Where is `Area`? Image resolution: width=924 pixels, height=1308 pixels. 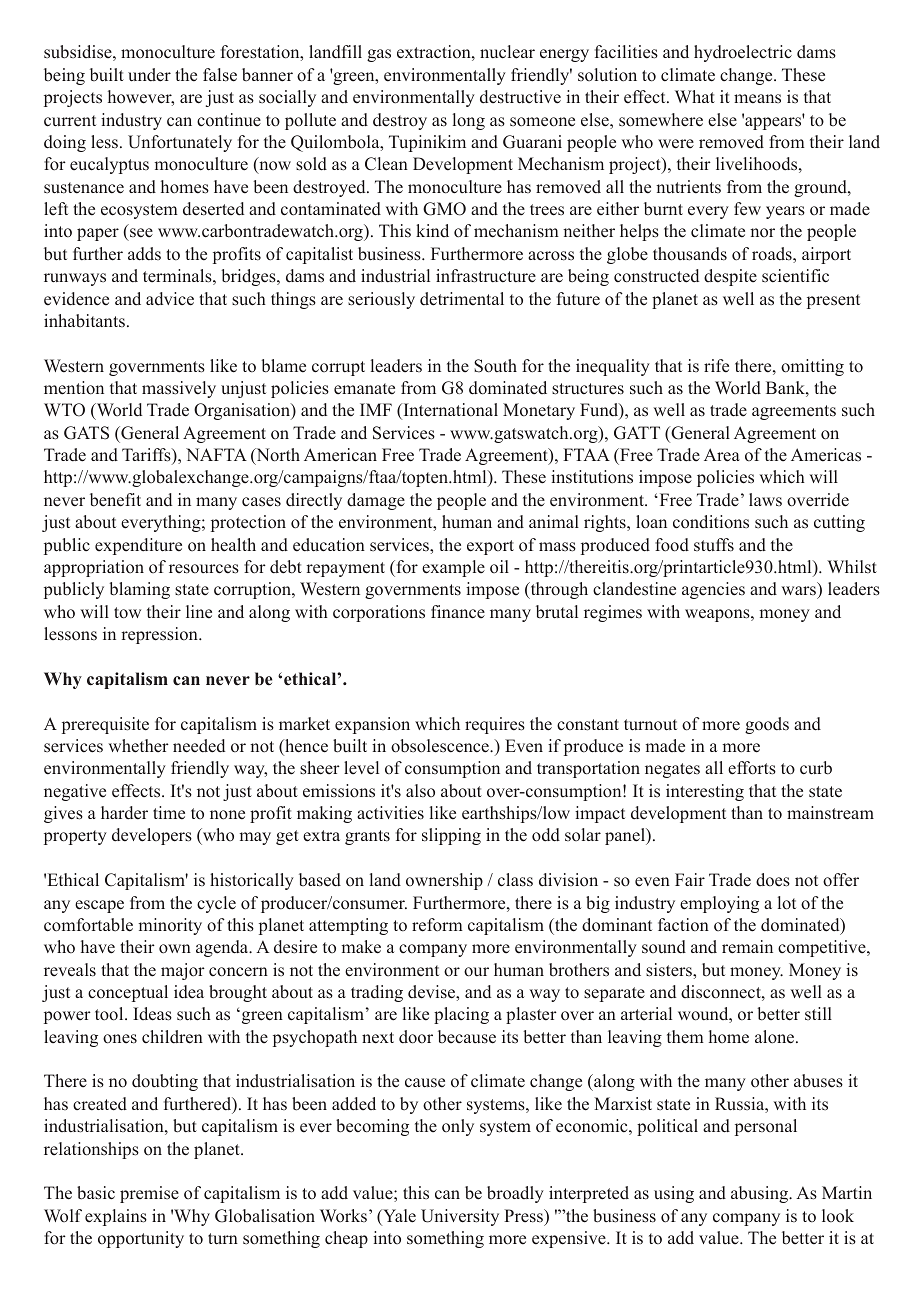 Area is located at coordinates (722, 455).
